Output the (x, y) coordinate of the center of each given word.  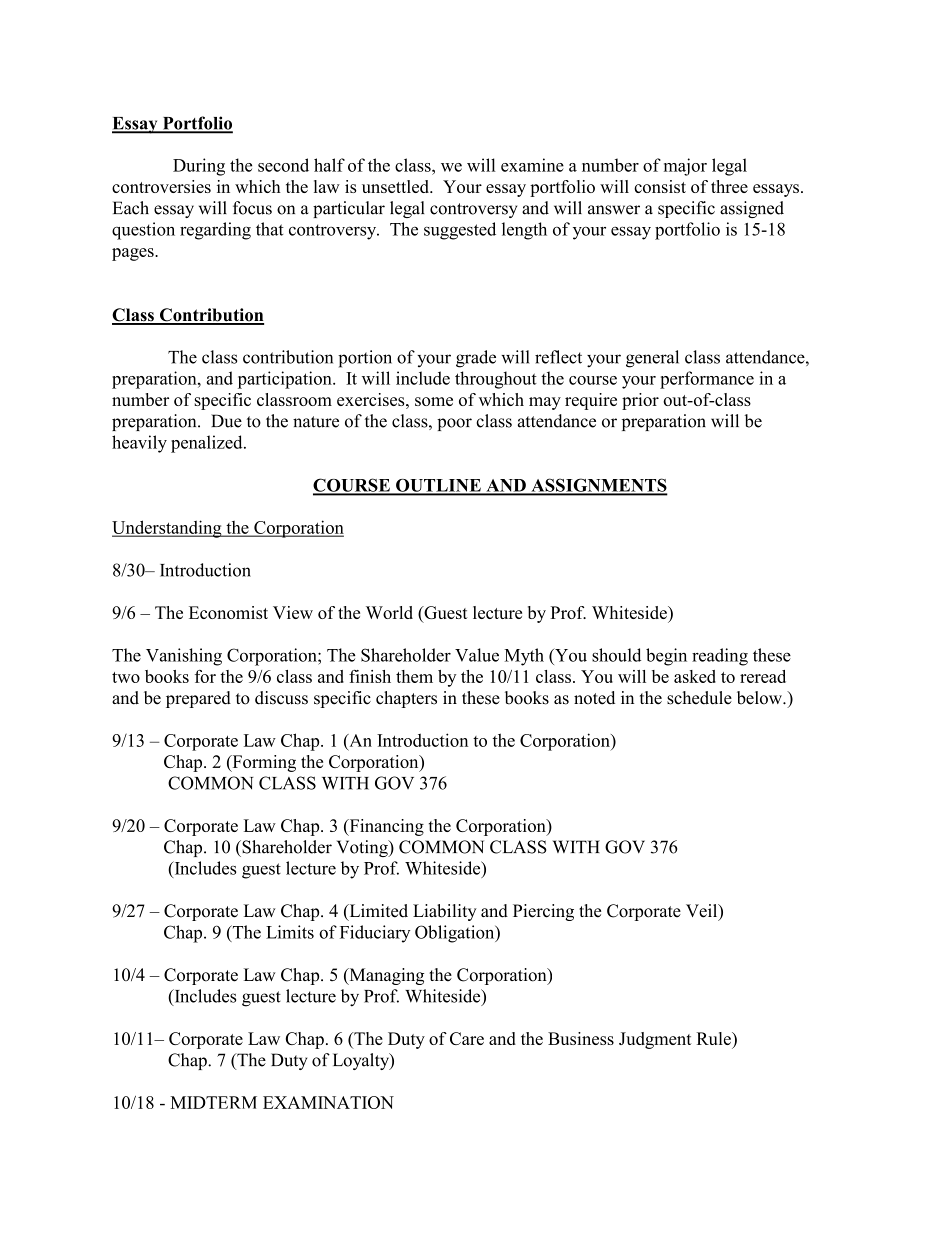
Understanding (168, 529)
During (199, 167)
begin (666, 657)
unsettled (396, 186)
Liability (445, 912)
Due (226, 421)
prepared (198, 699)
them (414, 676)
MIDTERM (213, 1102)
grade (476, 359)
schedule (699, 698)
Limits (290, 932)
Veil (703, 912)
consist (660, 186)
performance (707, 380)
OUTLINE (438, 486)
